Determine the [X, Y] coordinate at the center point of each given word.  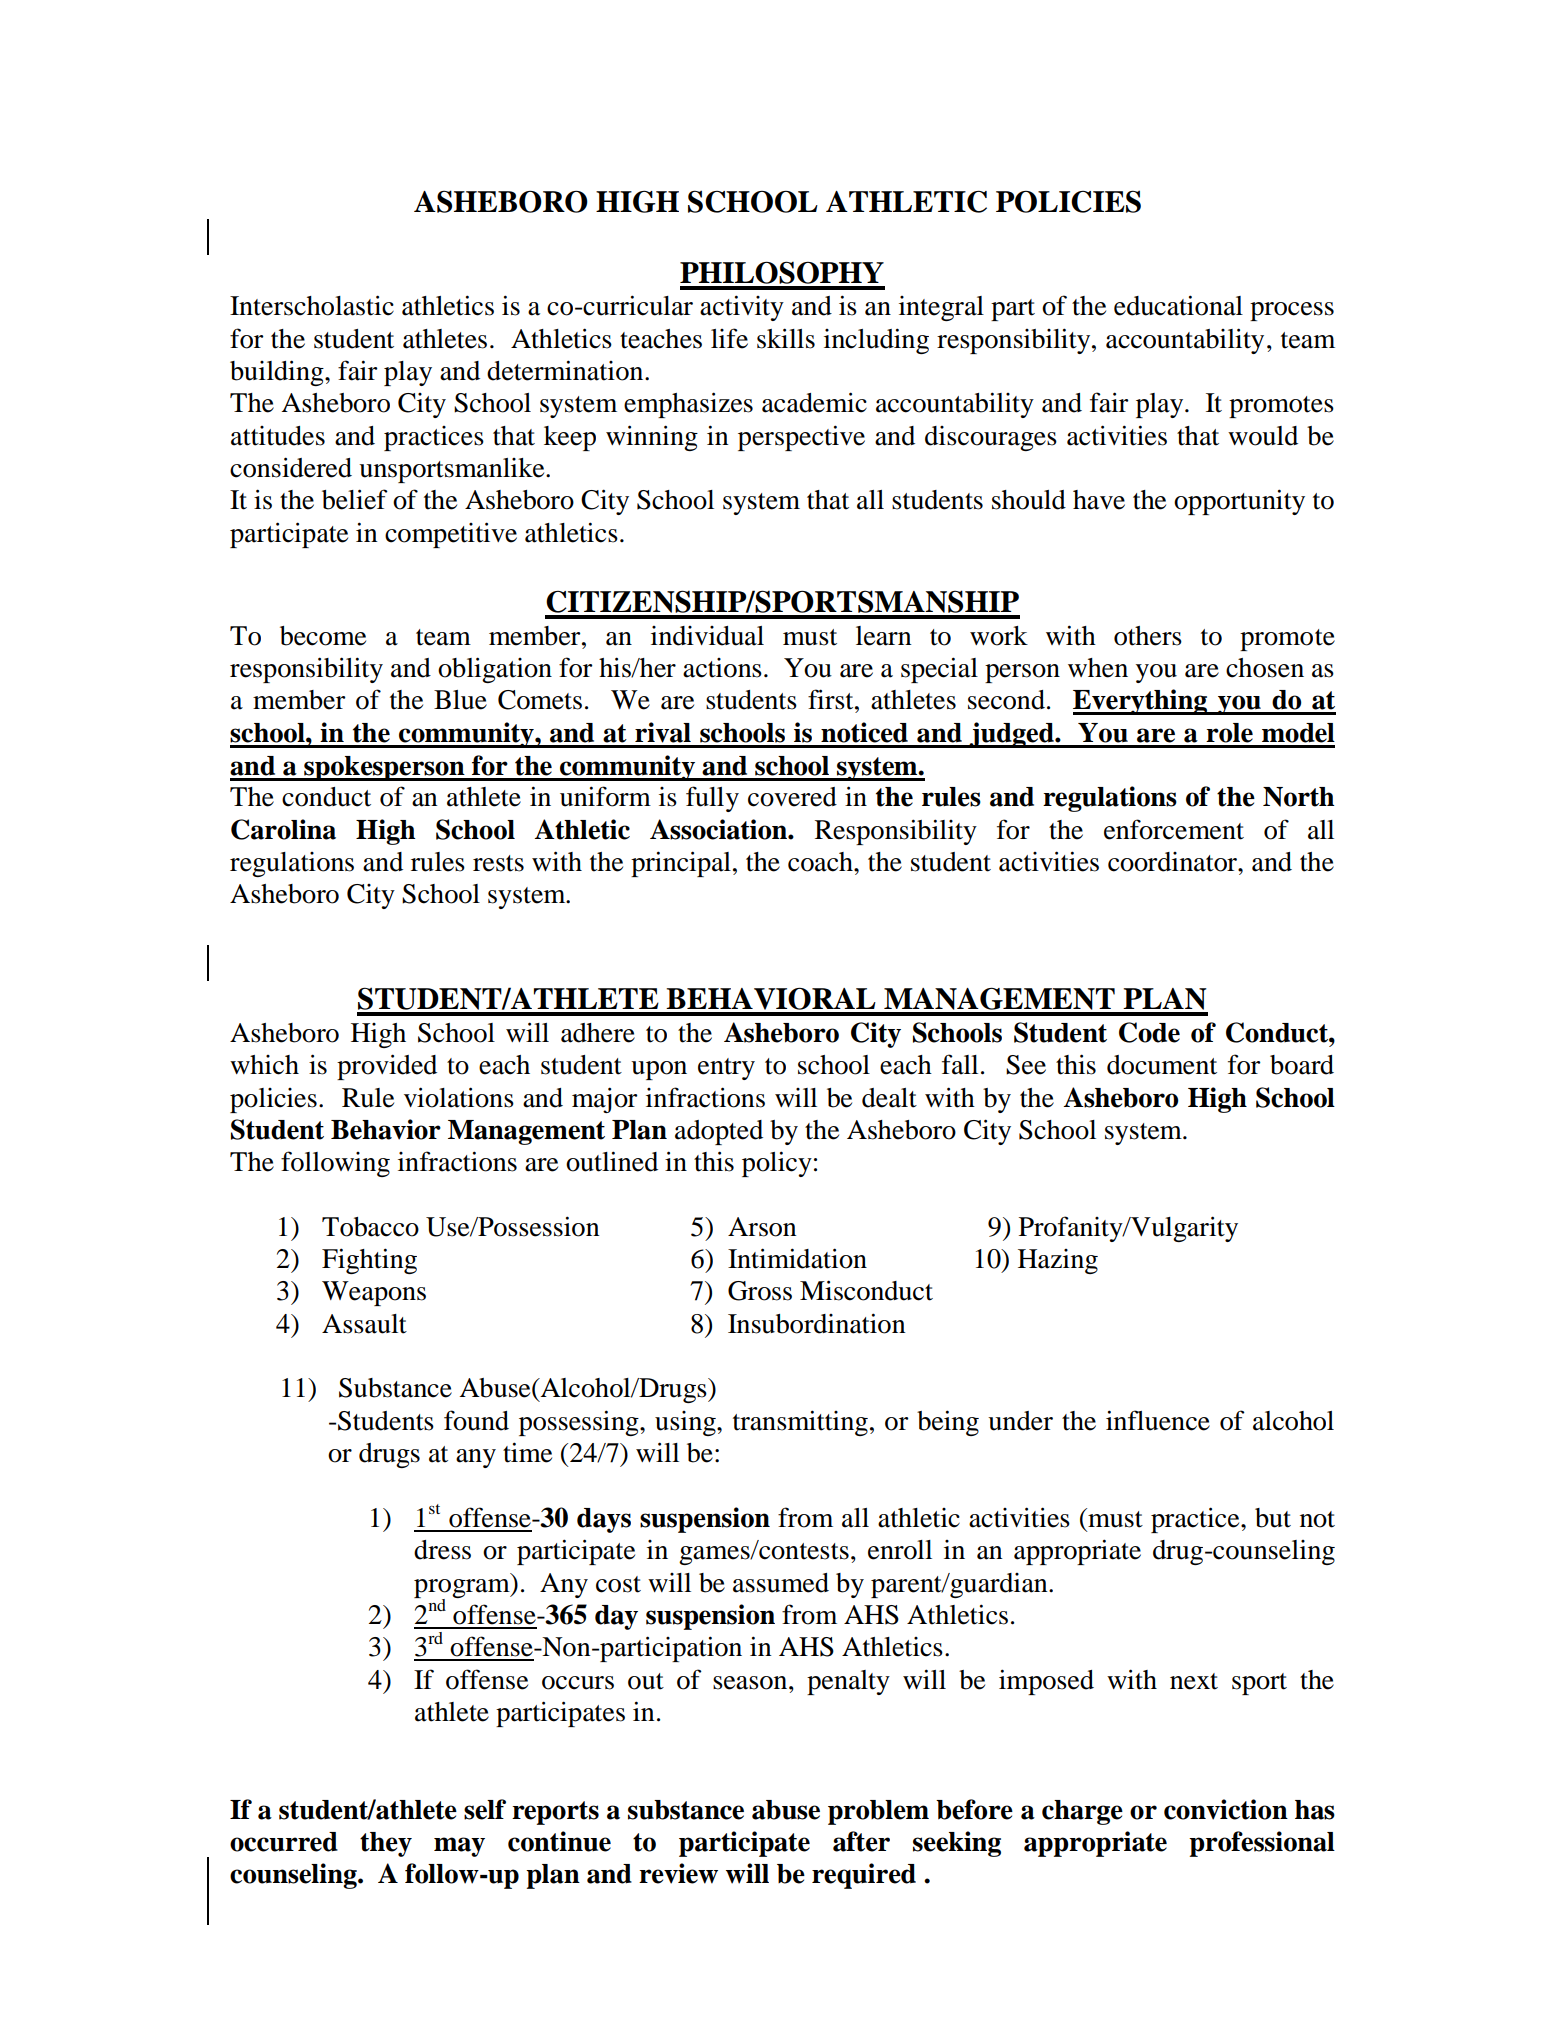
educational [1178, 305]
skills [786, 338]
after [861, 1841]
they [386, 1844]
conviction [1226, 1809]
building [278, 373]
